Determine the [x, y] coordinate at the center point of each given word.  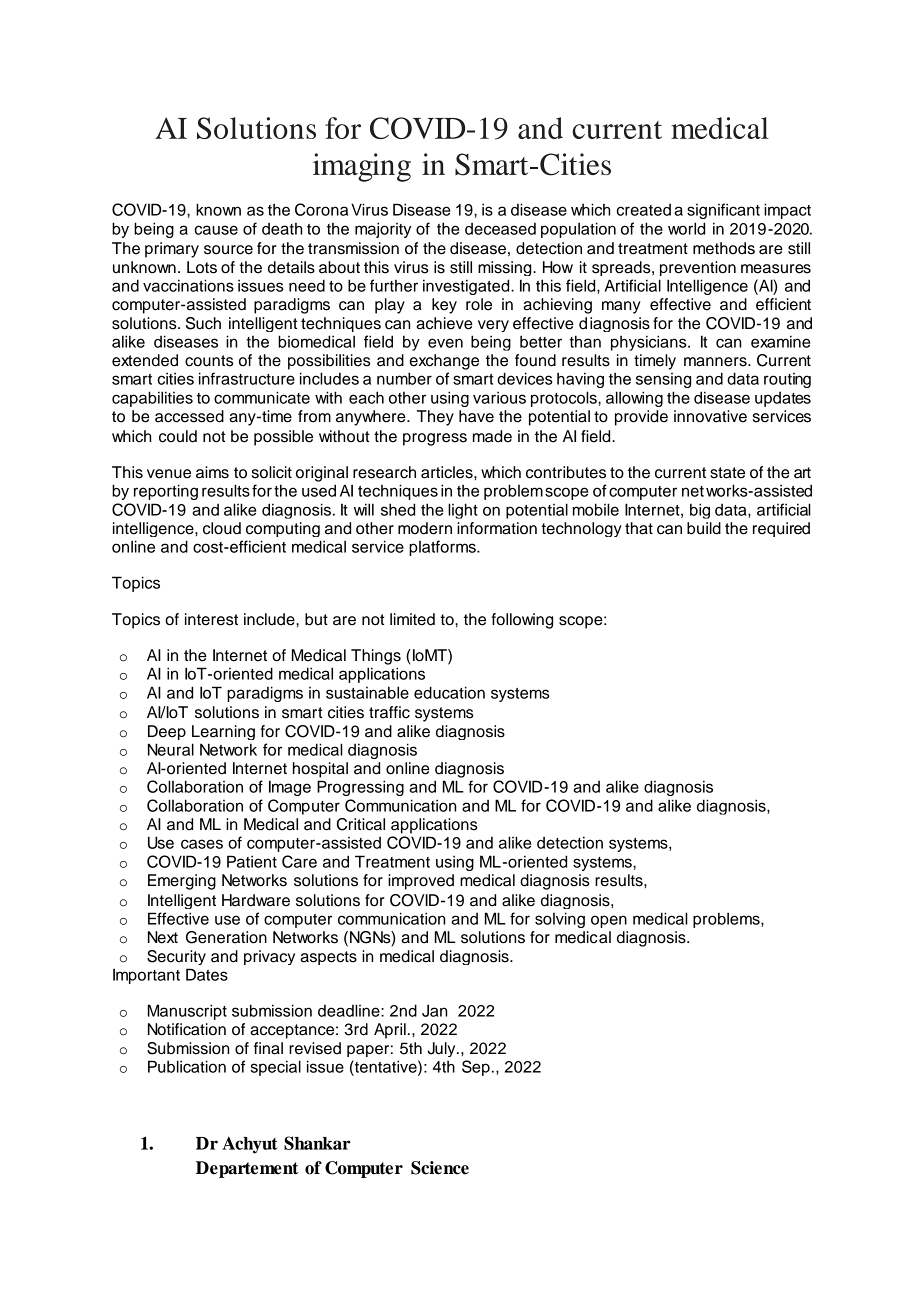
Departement [247, 1169]
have [476, 416]
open [609, 921]
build [704, 528]
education [449, 692]
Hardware [256, 900]
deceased [500, 229]
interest [211, 619]
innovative [710, 416]
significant [723, 211]
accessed [189, 416]
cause [216, 230]
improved [421, 882]
